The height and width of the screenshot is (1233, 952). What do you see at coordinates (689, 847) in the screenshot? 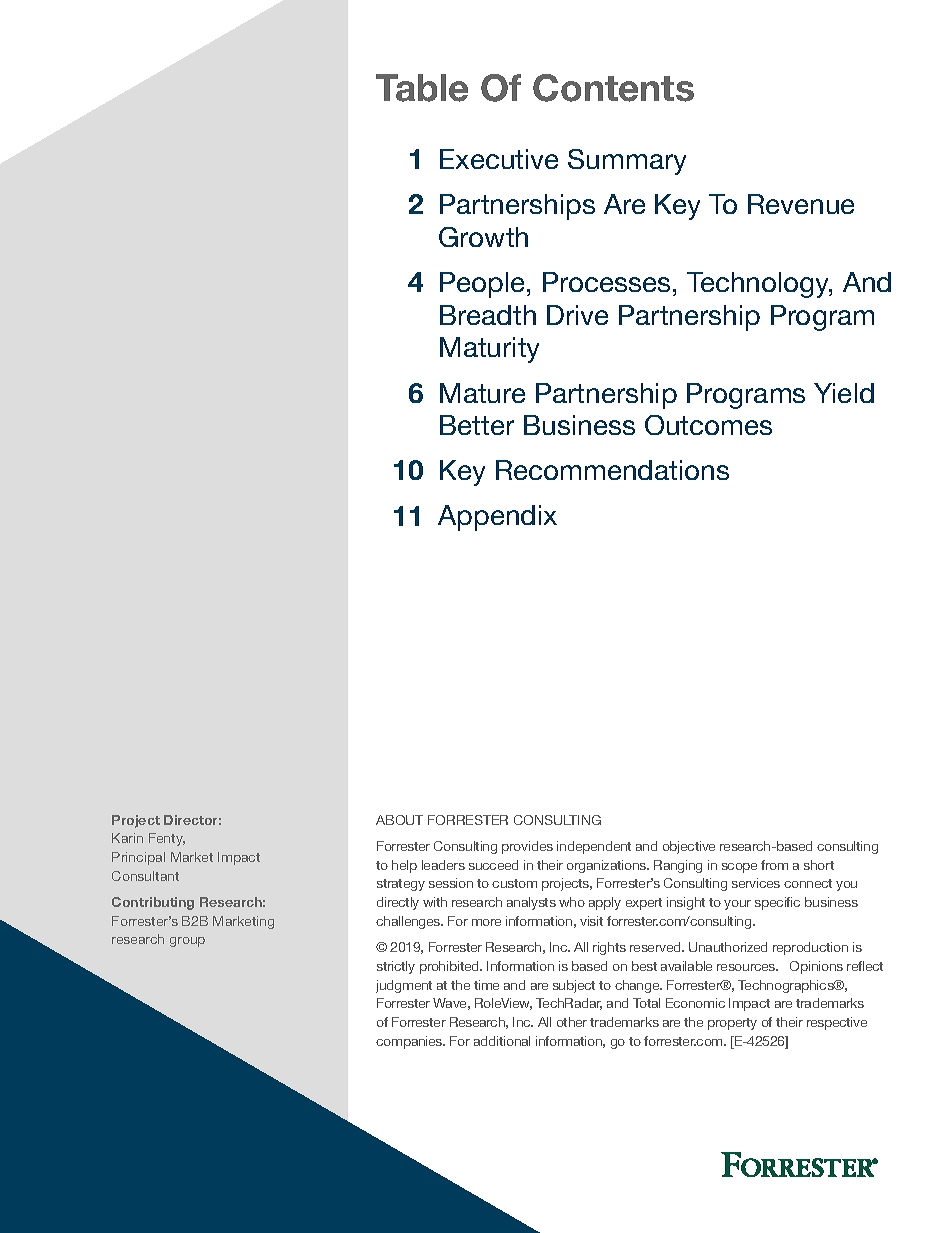
I see `objective` at bounding box center [689, 847].
